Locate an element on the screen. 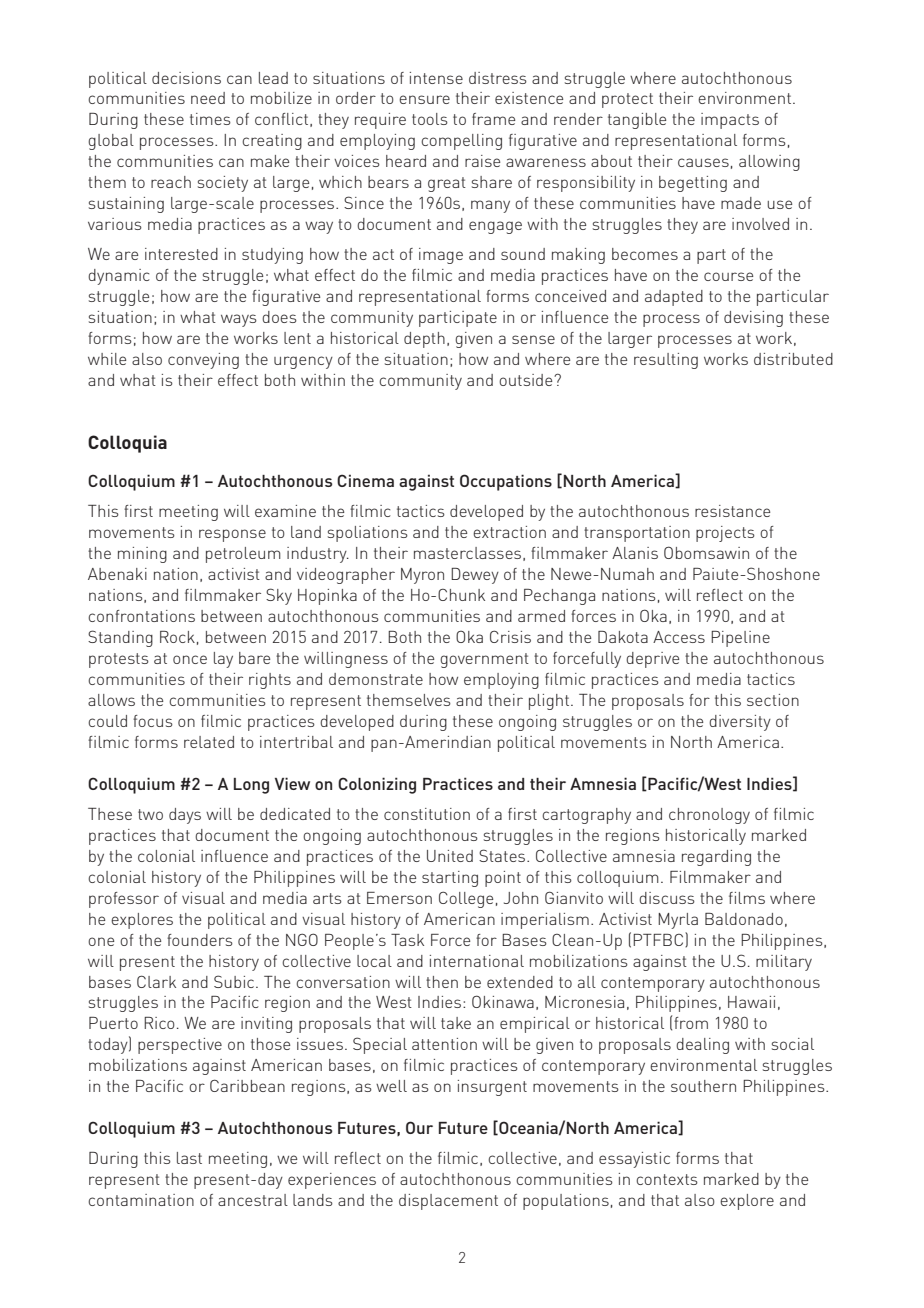  displacement is located at coordinates (448, 1202).
